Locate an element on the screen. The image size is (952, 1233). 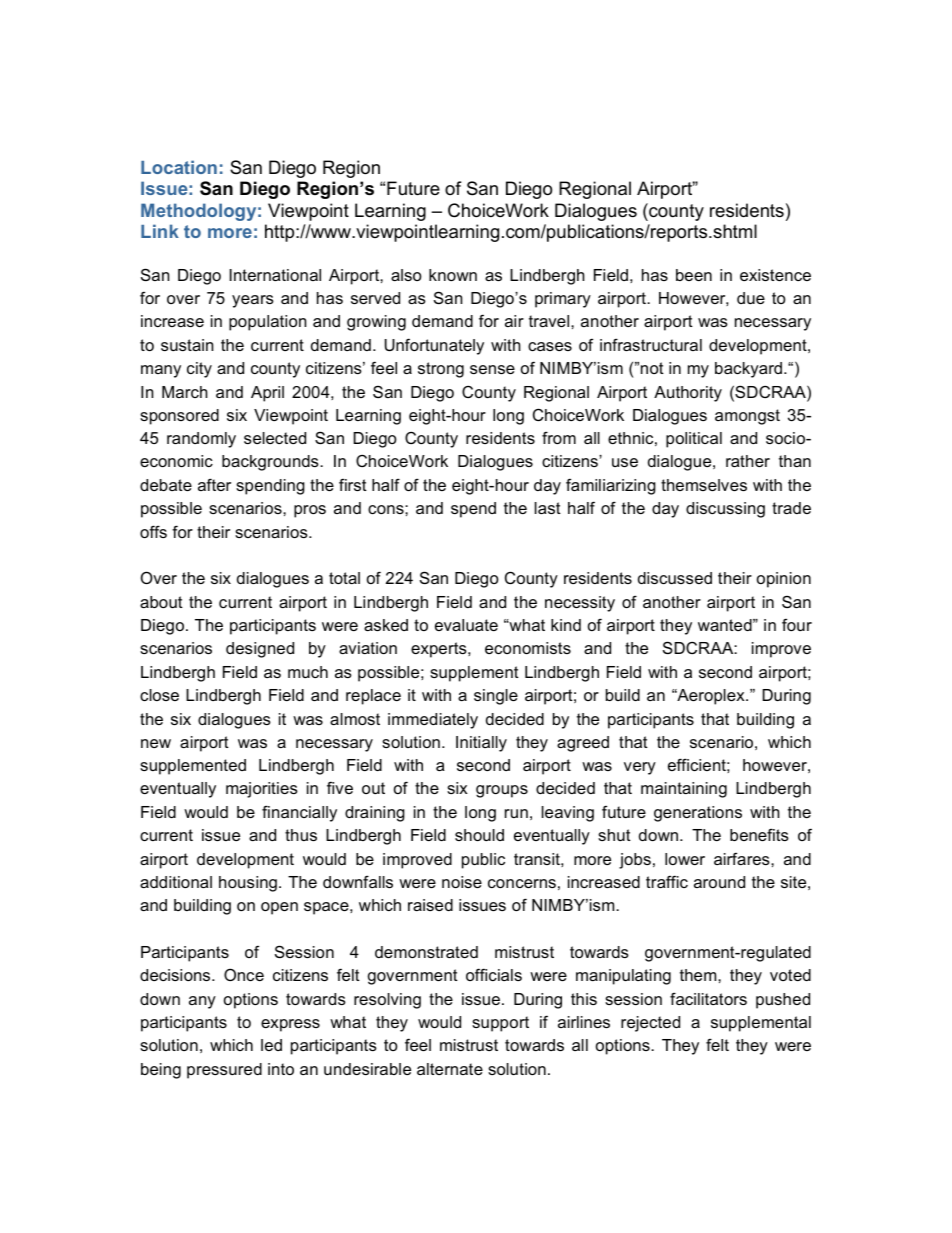
maintaining is located at coordinates (684, 790).
